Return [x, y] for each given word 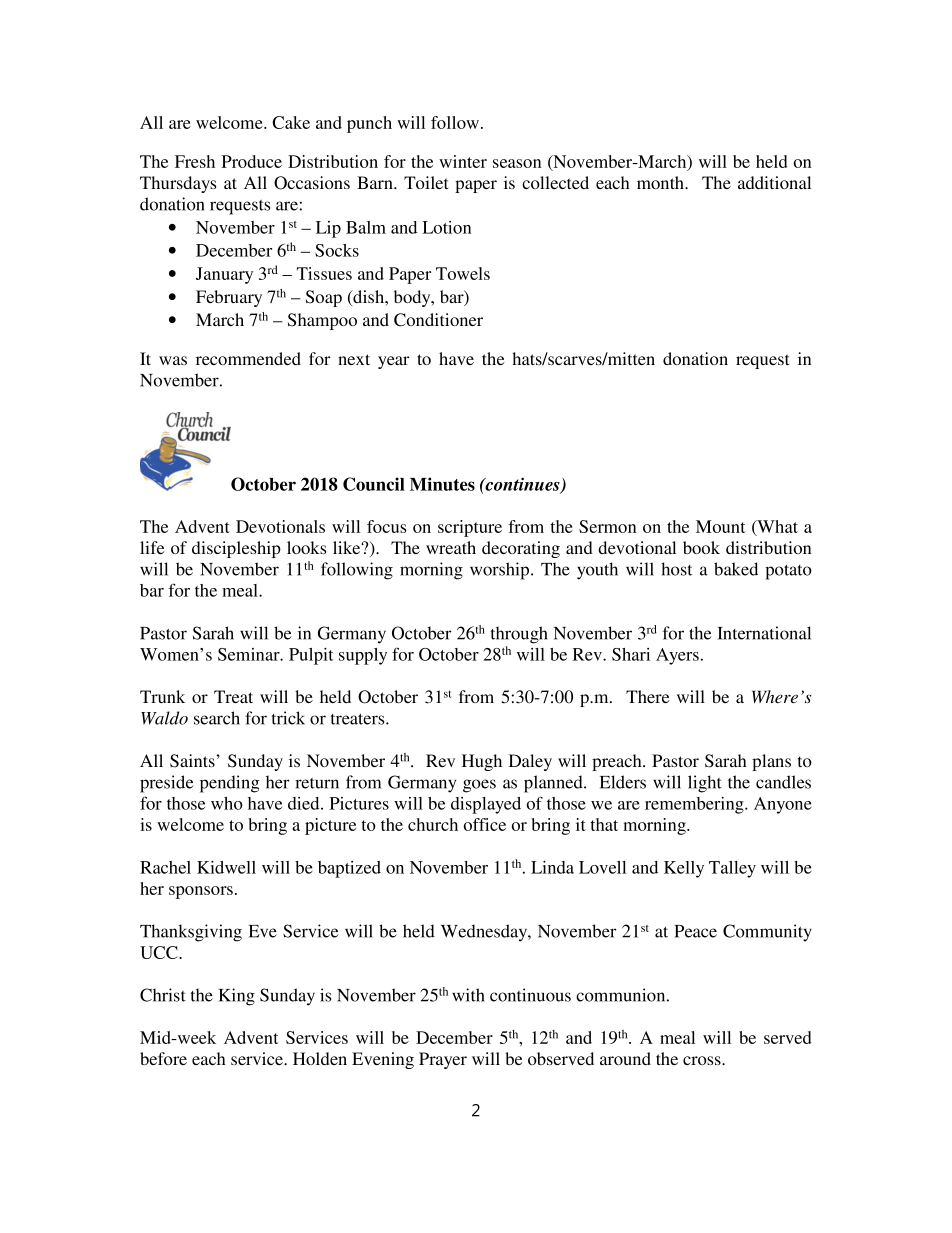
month [662, 182]
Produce [252, 161]
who [227, 803]
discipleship [236, 549]
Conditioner [438, 320]
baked [736, 569]
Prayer [443, 1060]
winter [463, 161]
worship [501, 571]
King [237, 997]
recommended [248, 358]
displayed [486, 805]
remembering [695, 805]
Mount [720, 526]
